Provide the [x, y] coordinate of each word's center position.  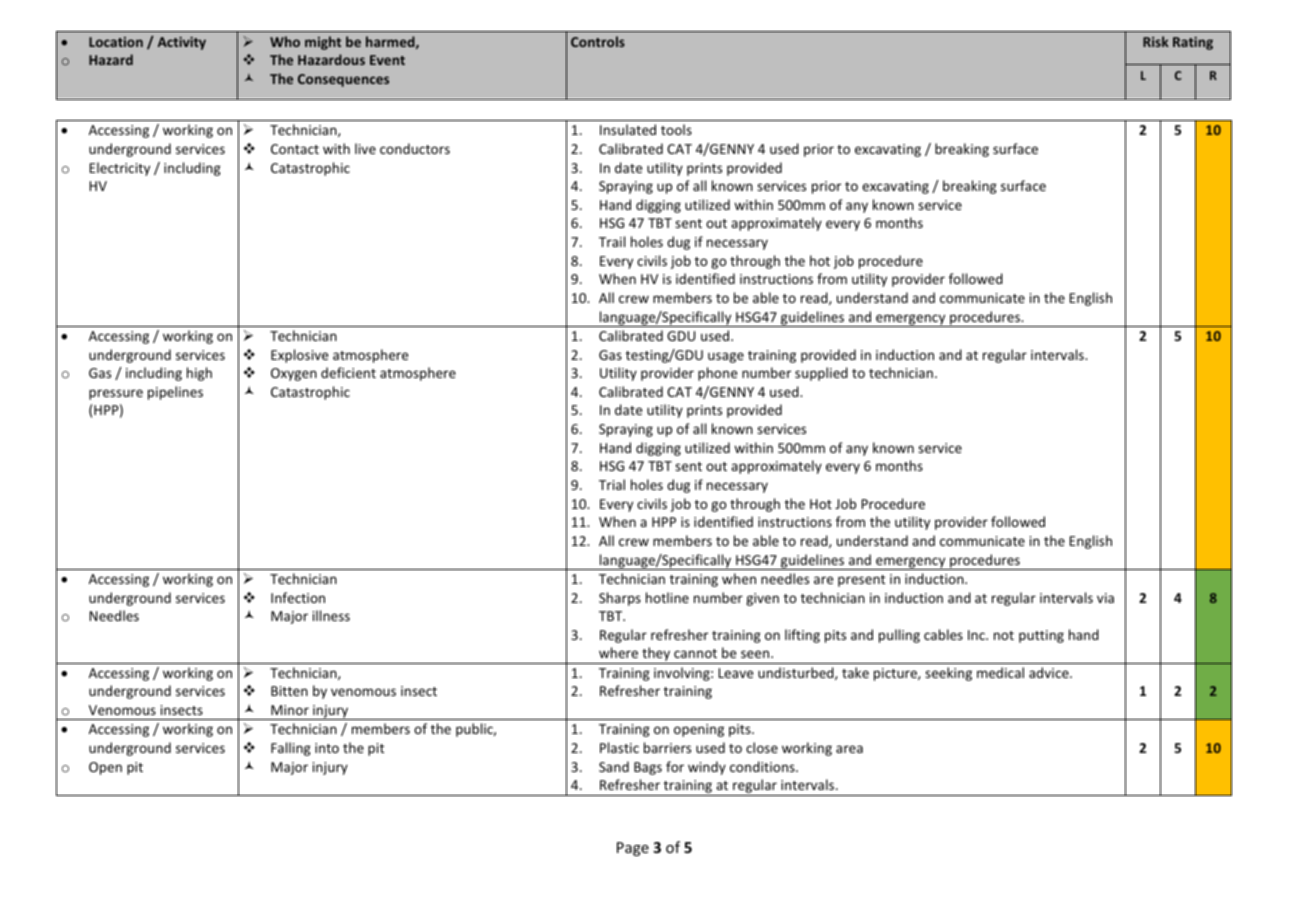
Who [285, 41]
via [1105, 598]
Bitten [289, 691]
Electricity [120, 169]
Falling [291, 749]
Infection [298, 597]
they [656, 655]
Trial [612, 484]
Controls [598, 41]
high [199, 374]
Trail [612, 241]
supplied [821, 374]
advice [1050, 672]
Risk [1156, 41]
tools [676, 129]
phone [717, 374]
